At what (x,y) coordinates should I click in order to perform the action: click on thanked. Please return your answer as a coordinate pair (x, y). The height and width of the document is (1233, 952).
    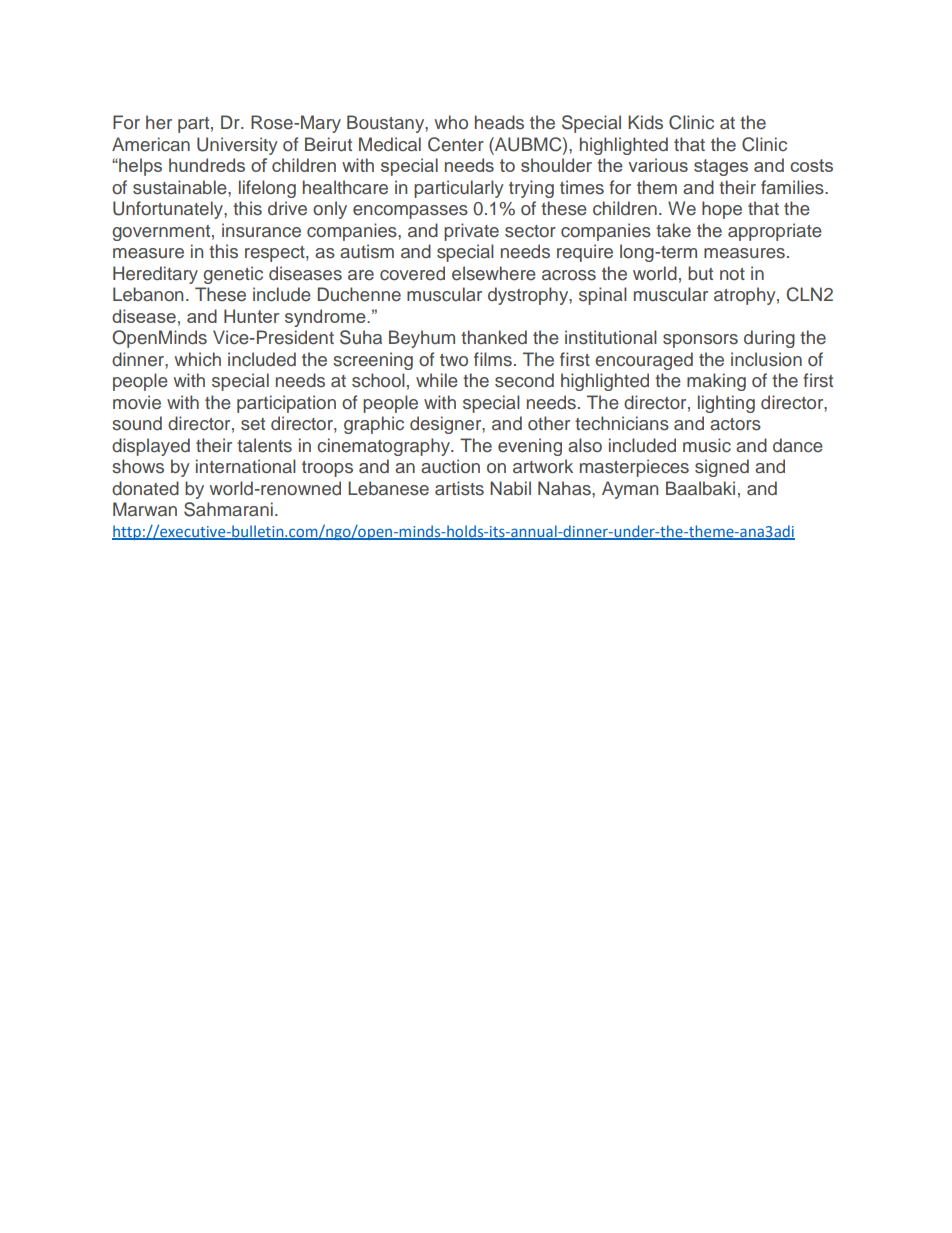
    Looking at the image, I should click on (494, 337).
